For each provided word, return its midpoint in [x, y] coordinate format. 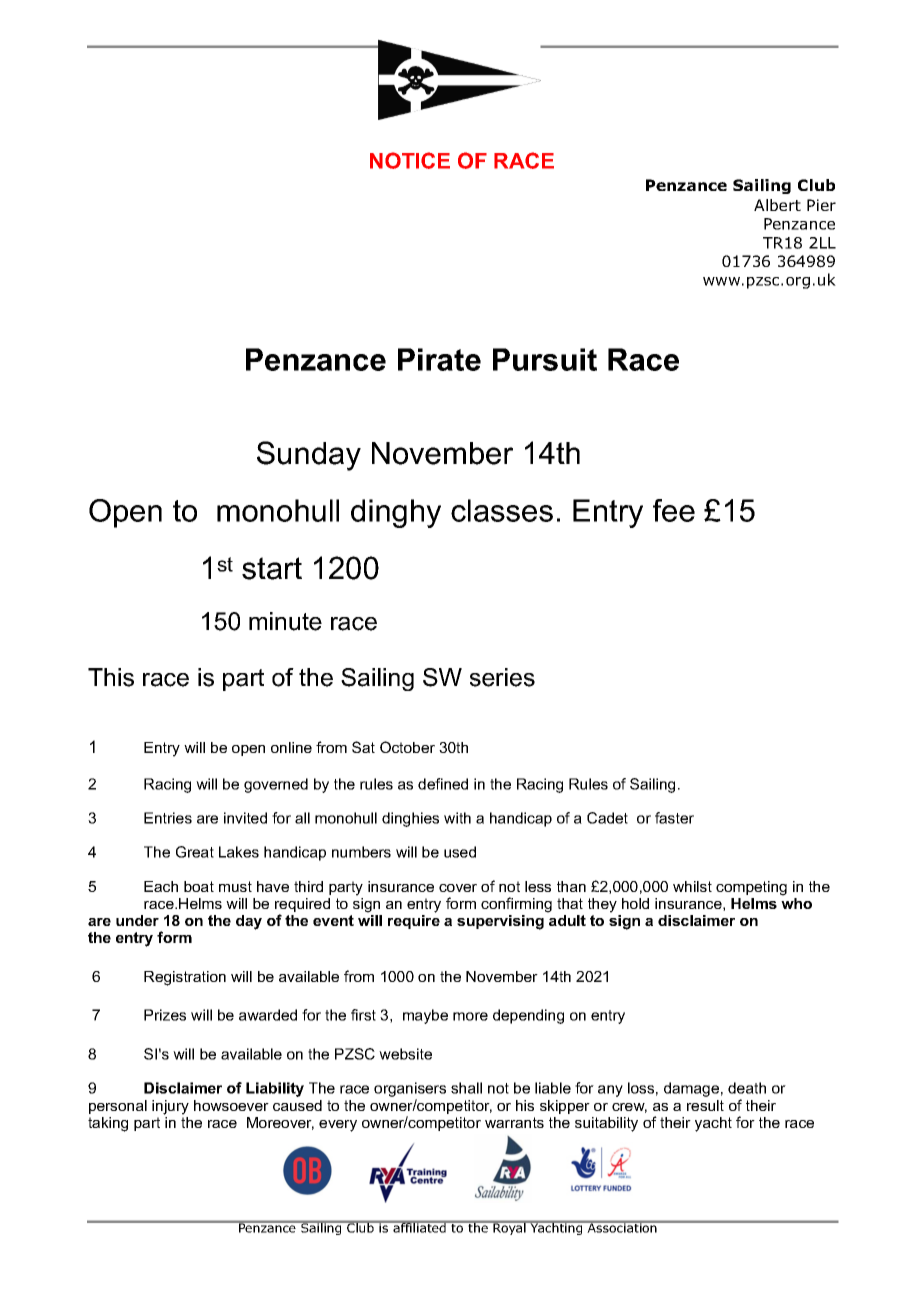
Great [195, 852]
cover [458, 888]
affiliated [419, 1227]
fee [674, 510]
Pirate [439, 359]
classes [502, 510]
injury [170, 1107]
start [272, 568]
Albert [777, 205]
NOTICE [410, 160]
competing [751, 888]
